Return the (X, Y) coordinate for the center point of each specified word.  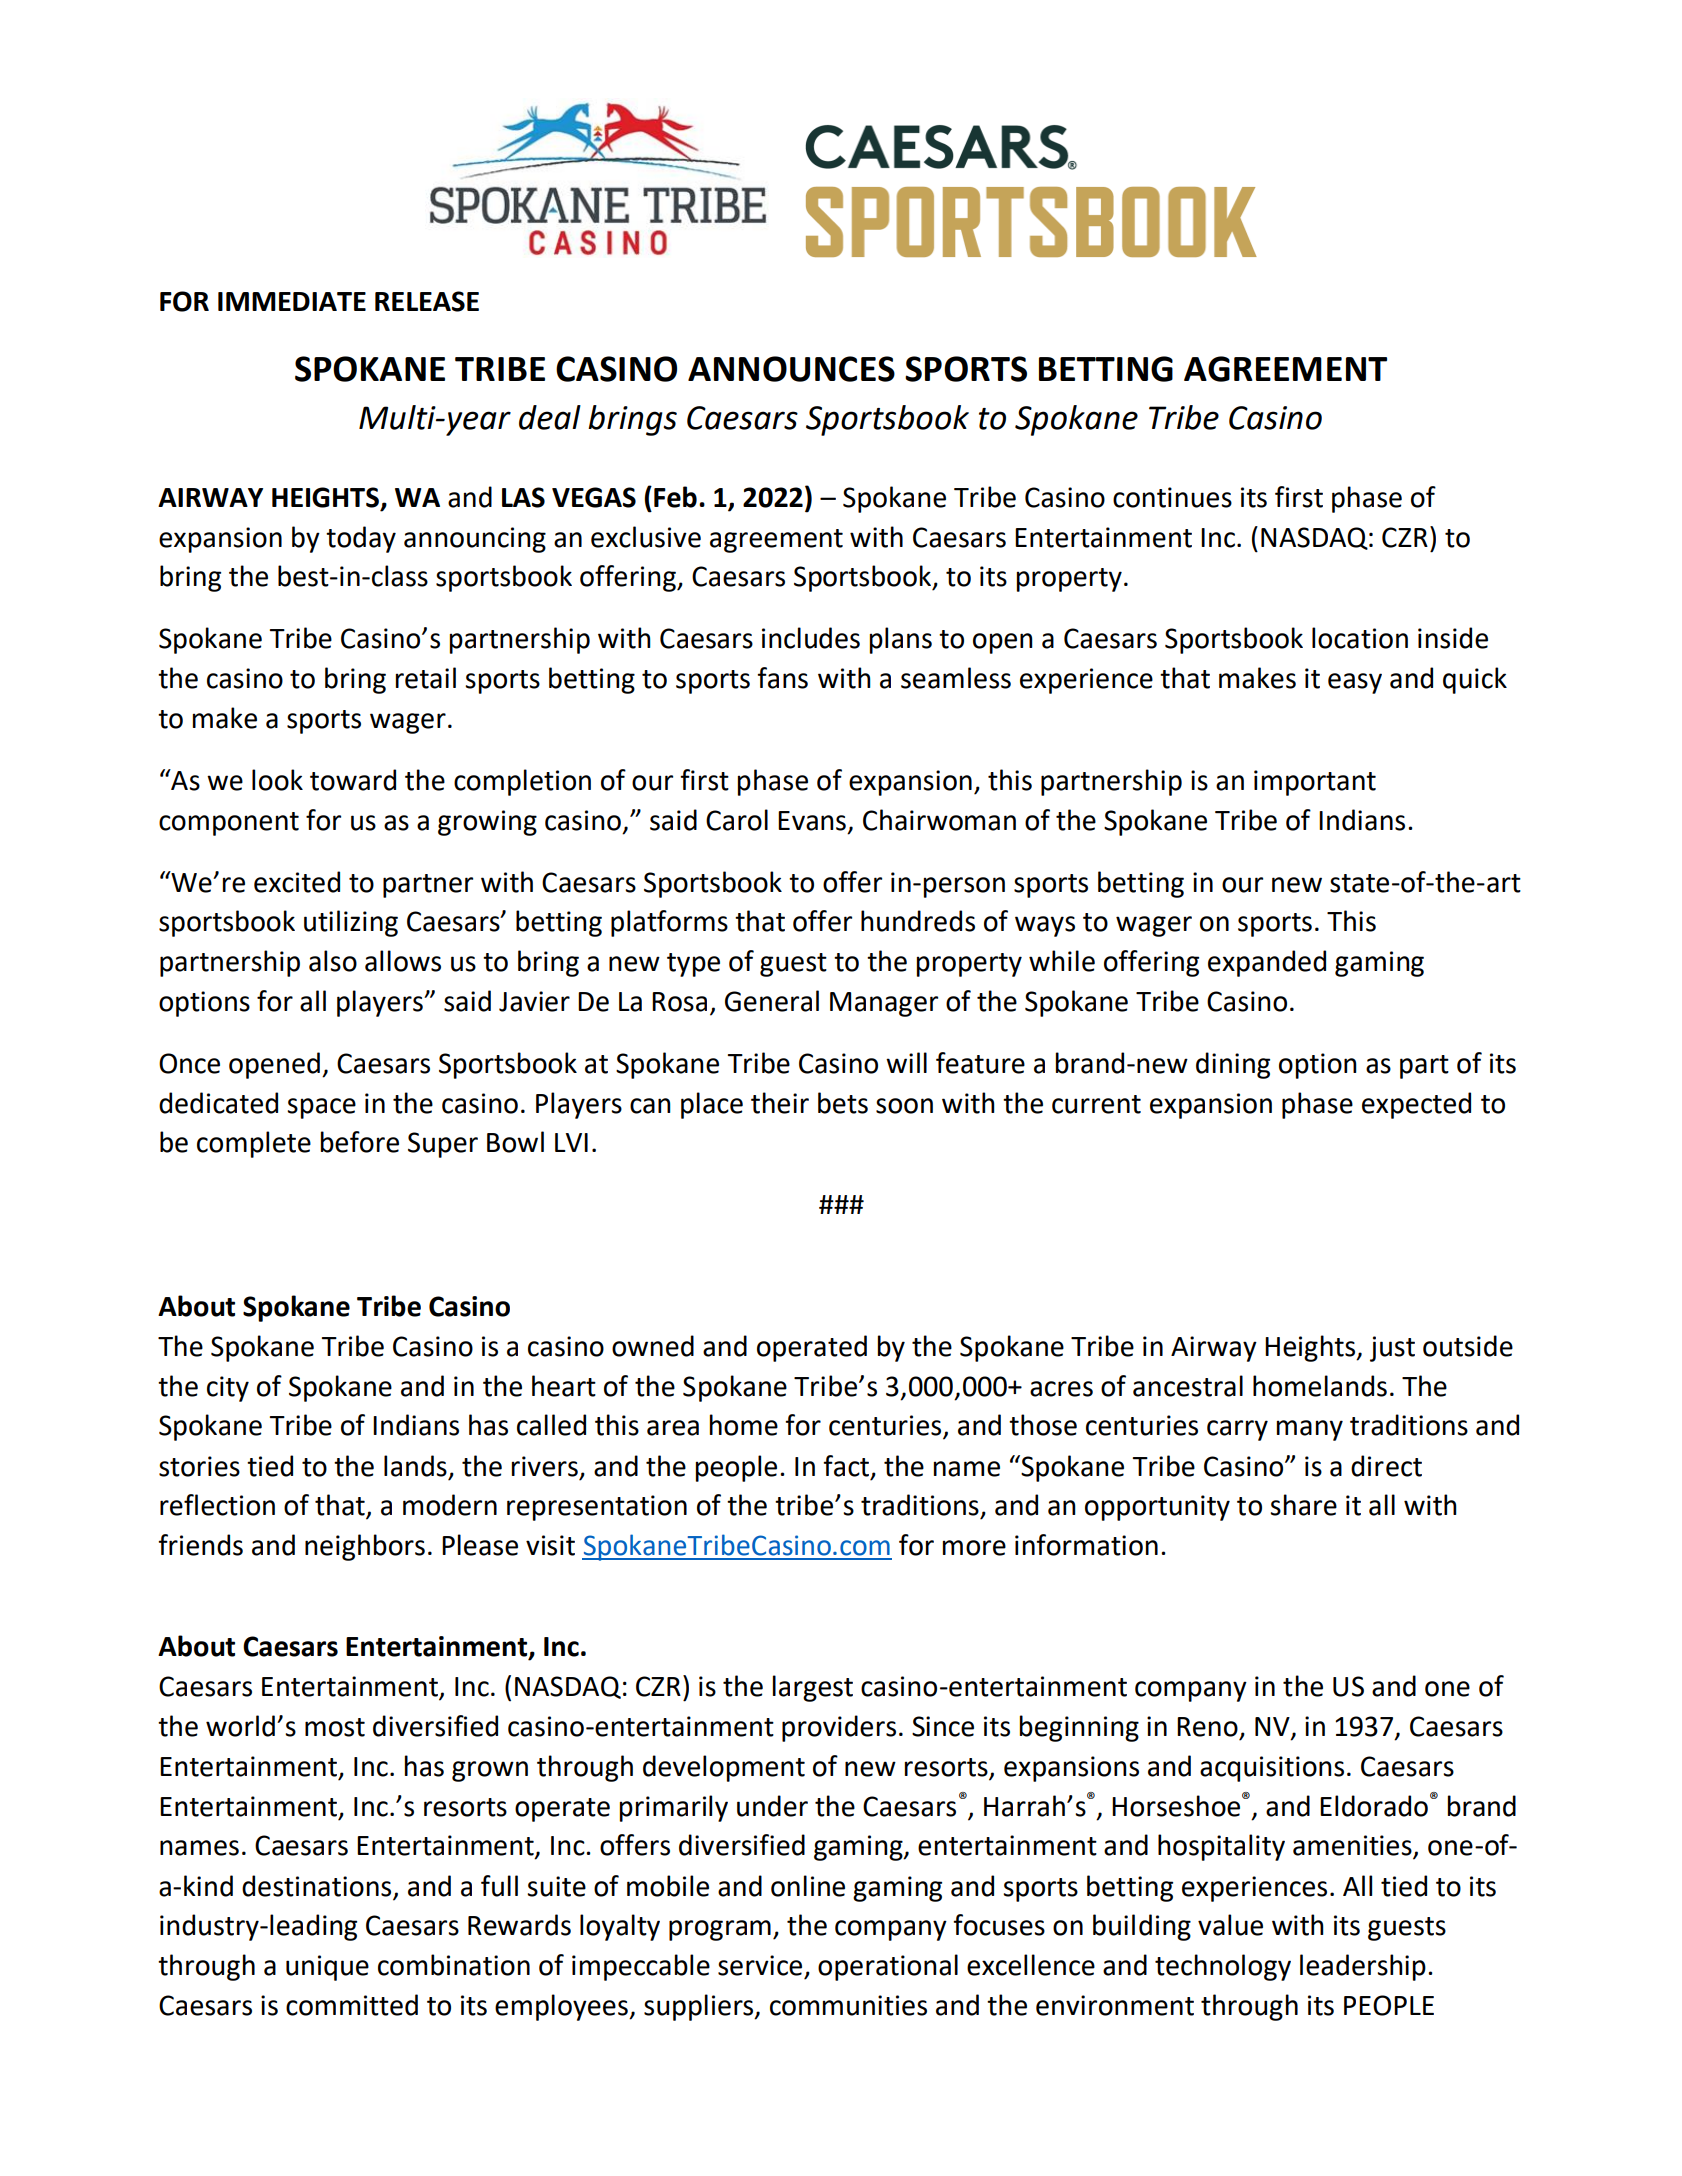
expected (1416, 1105)
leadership (1363, 1967)
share (1303, 1505)
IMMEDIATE (292, 301)
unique (327, 1968)
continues (1172, 497)
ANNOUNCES (791, 369)
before (360, 1142)
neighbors (365, 1547)
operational (888, 1967)
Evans (812, 821)
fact (847, 1466)
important (1315, 783)
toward (353, 780)
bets (843, 1103)
